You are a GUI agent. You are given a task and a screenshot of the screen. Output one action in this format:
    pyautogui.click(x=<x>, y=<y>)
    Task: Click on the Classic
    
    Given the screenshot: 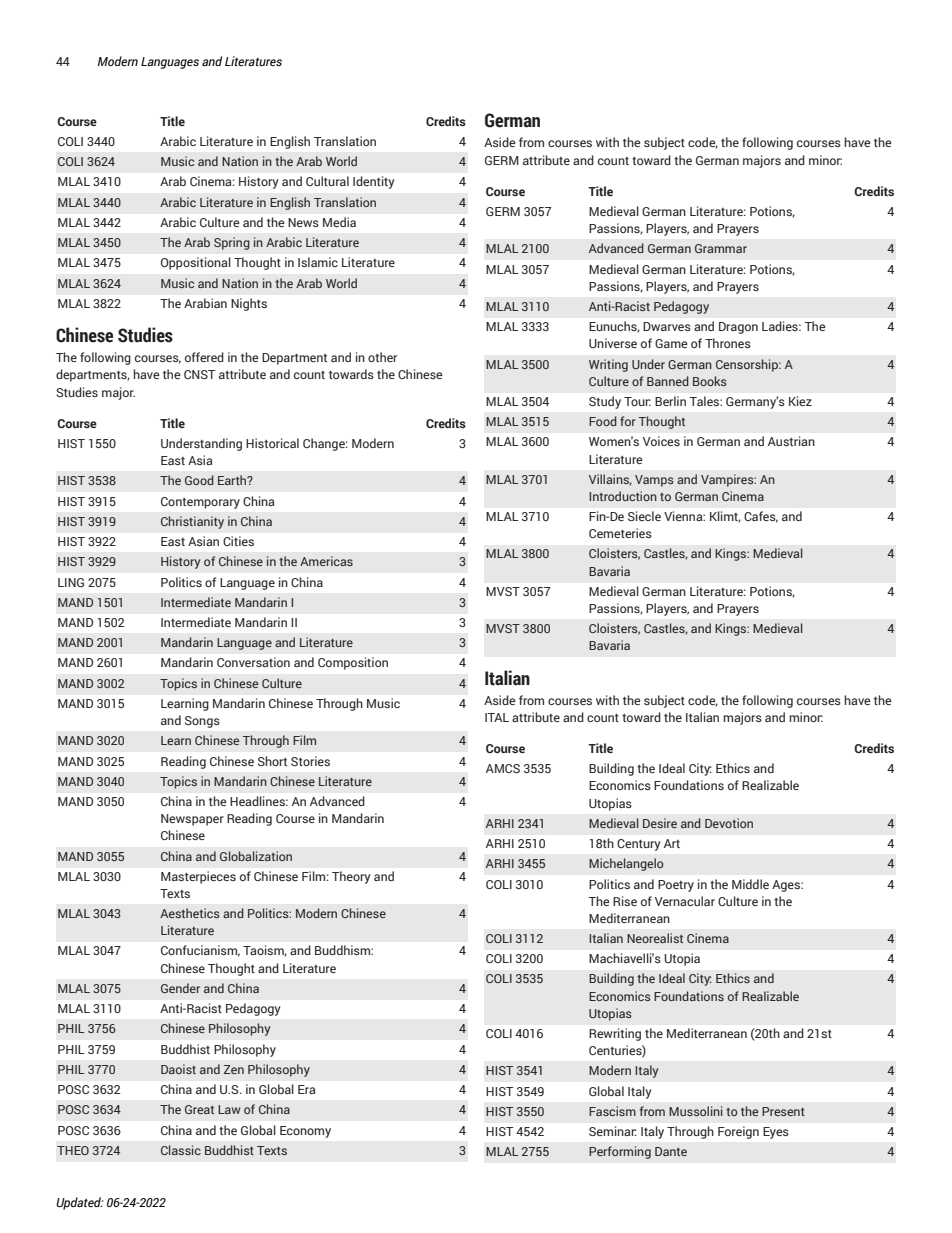 What is the action you would take?
    pyautogui.click(x=181, y=1150)
